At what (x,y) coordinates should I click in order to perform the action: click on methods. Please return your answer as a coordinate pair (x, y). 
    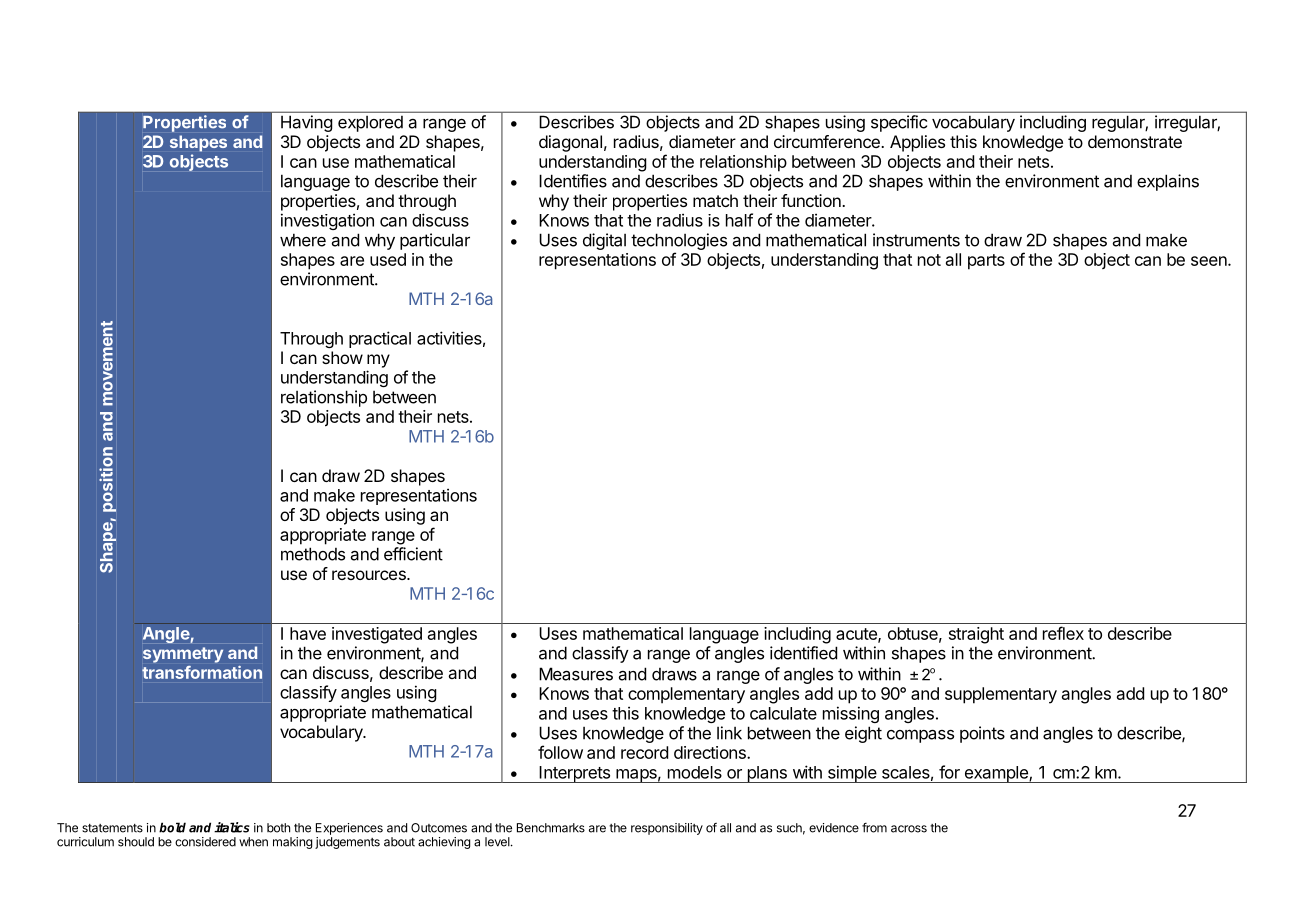
    Looking at the image, I should click on (313, 554).
